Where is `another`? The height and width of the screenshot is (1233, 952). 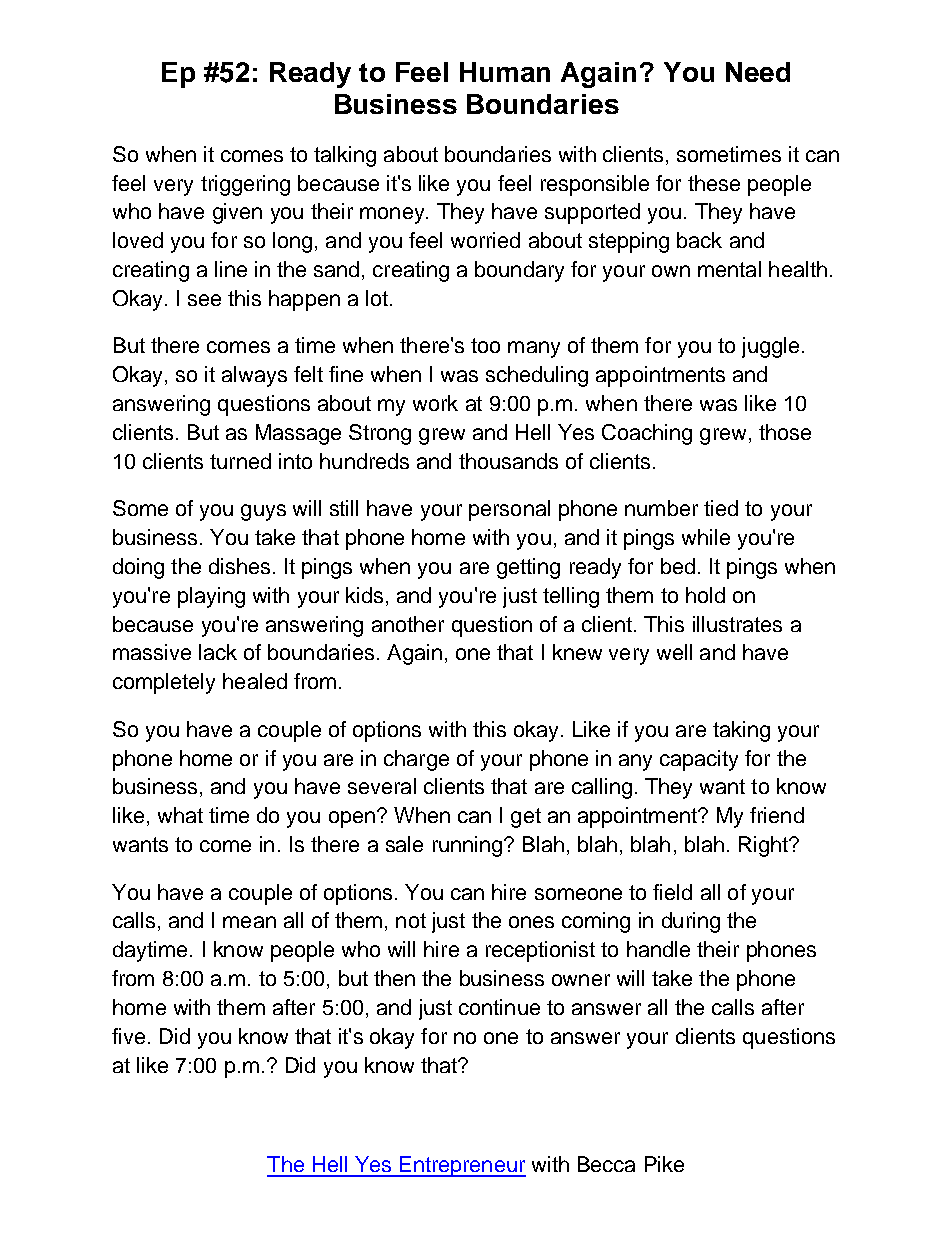
another is located at coordinates (408, 624).
